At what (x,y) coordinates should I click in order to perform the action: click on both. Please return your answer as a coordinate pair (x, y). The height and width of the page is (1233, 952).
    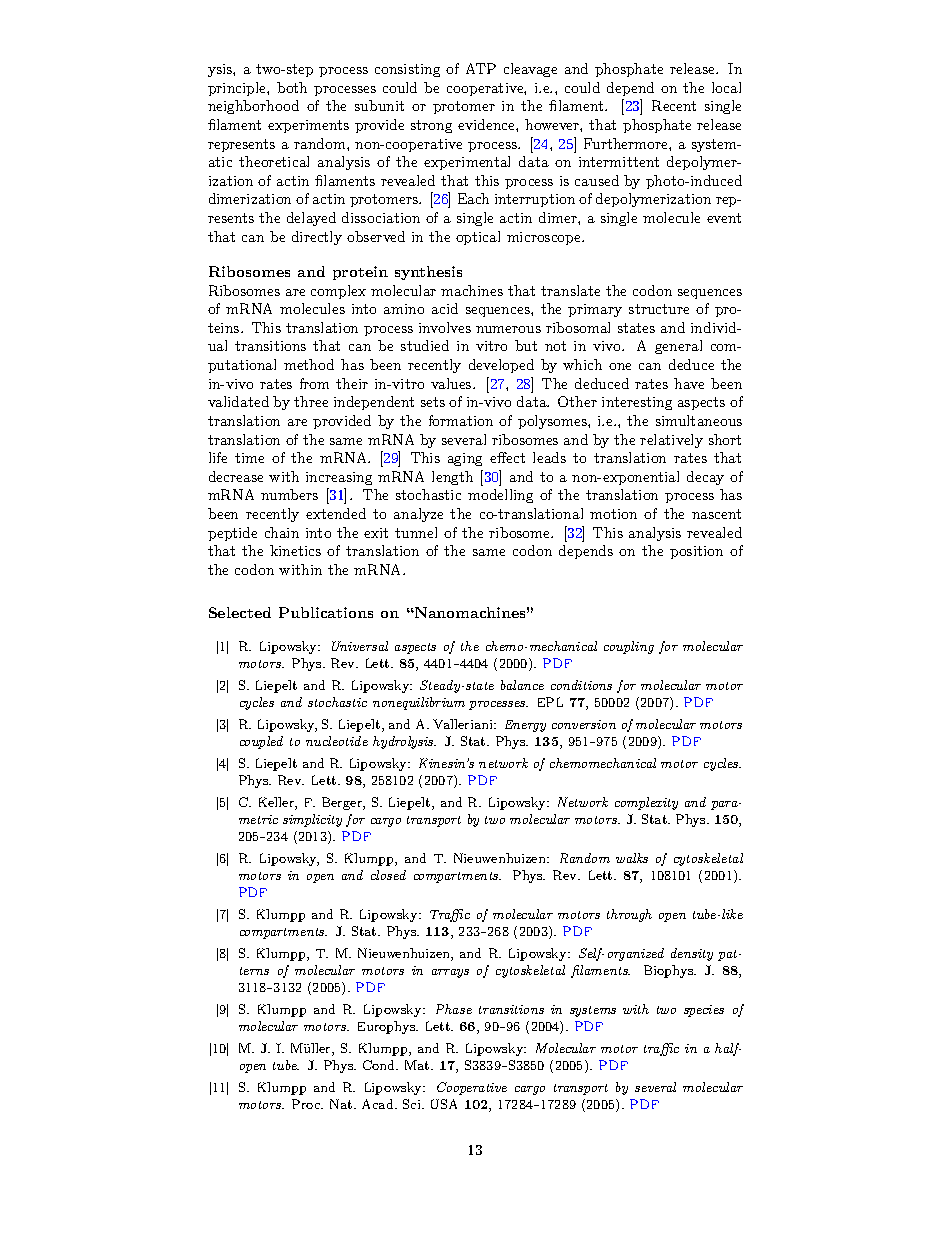
    Looking at the image, I should click on (292, 87).
